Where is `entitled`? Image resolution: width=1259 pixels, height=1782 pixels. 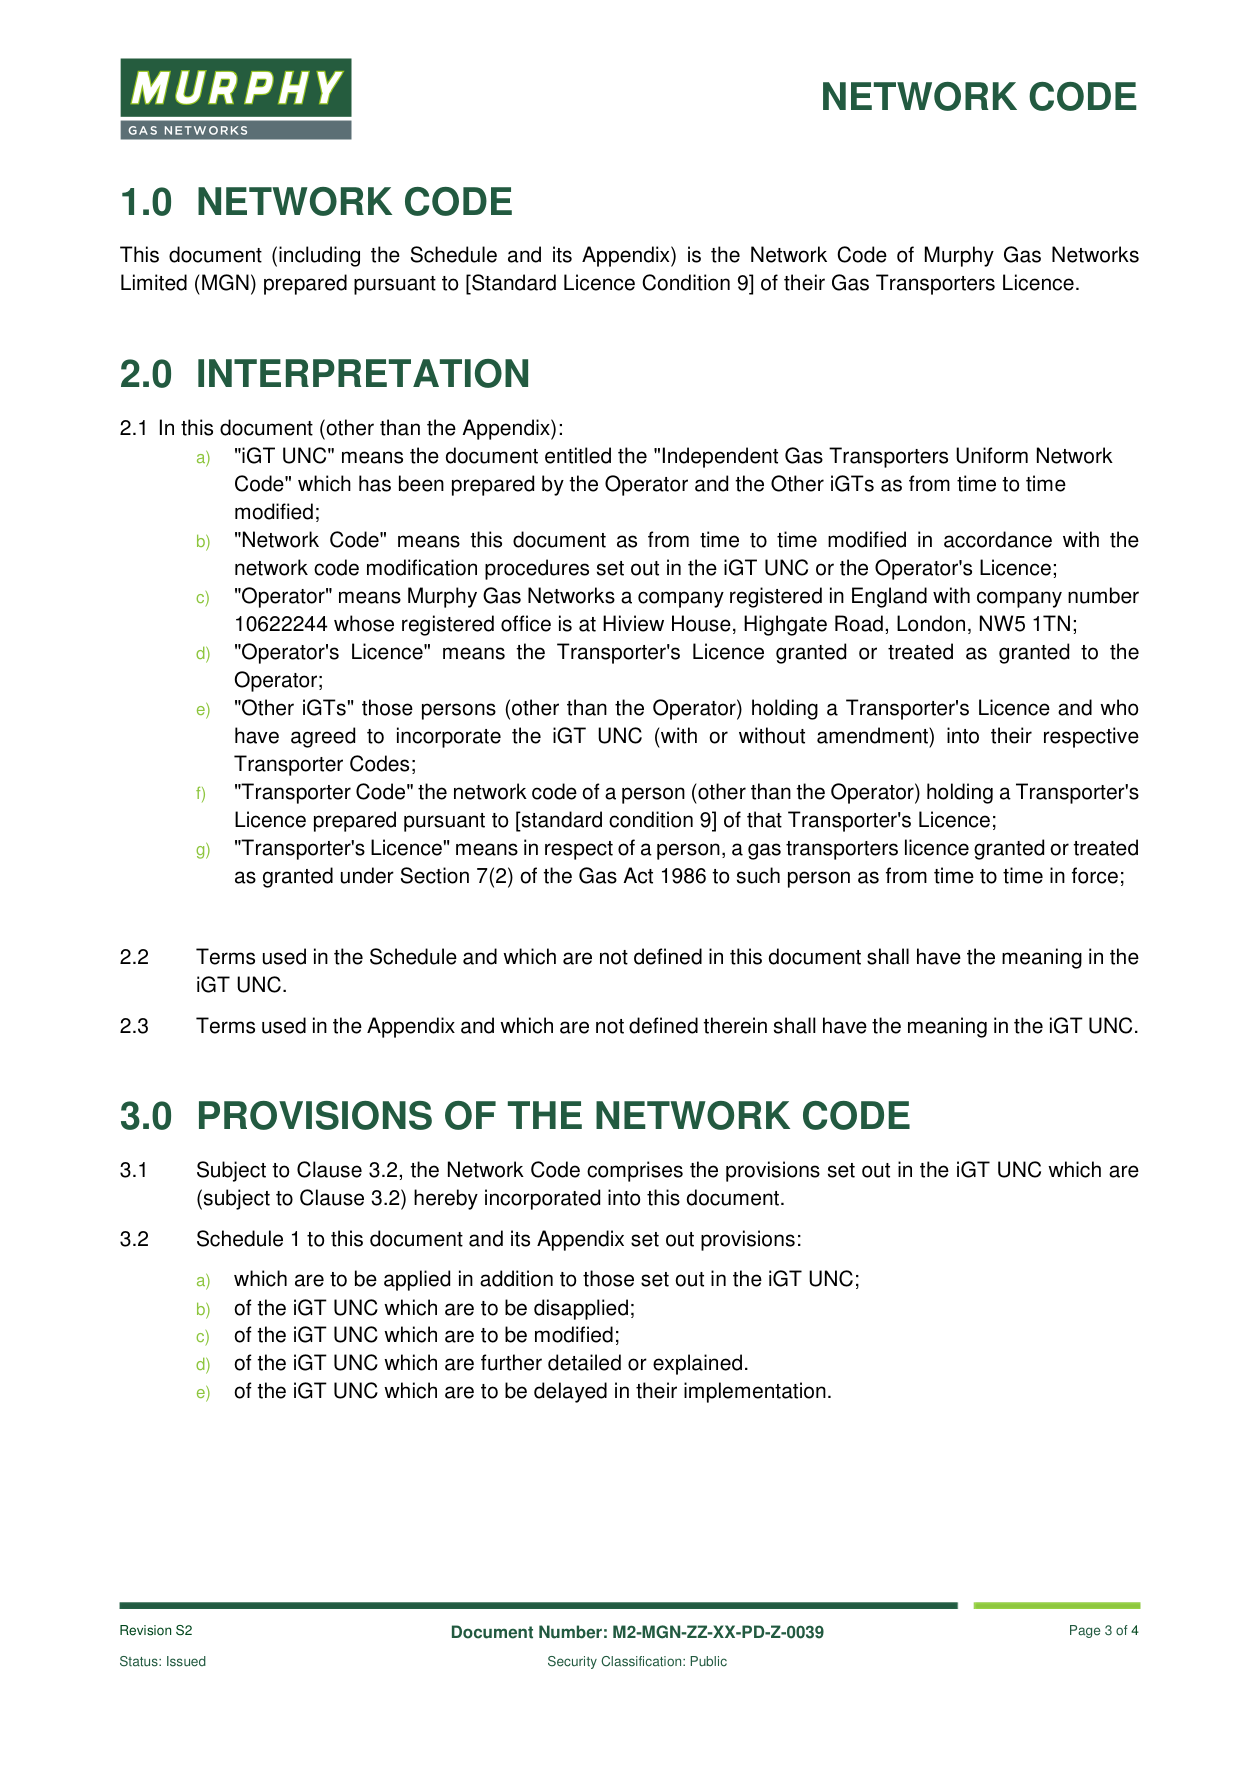 entitled is located at coordinates (578, 455).
